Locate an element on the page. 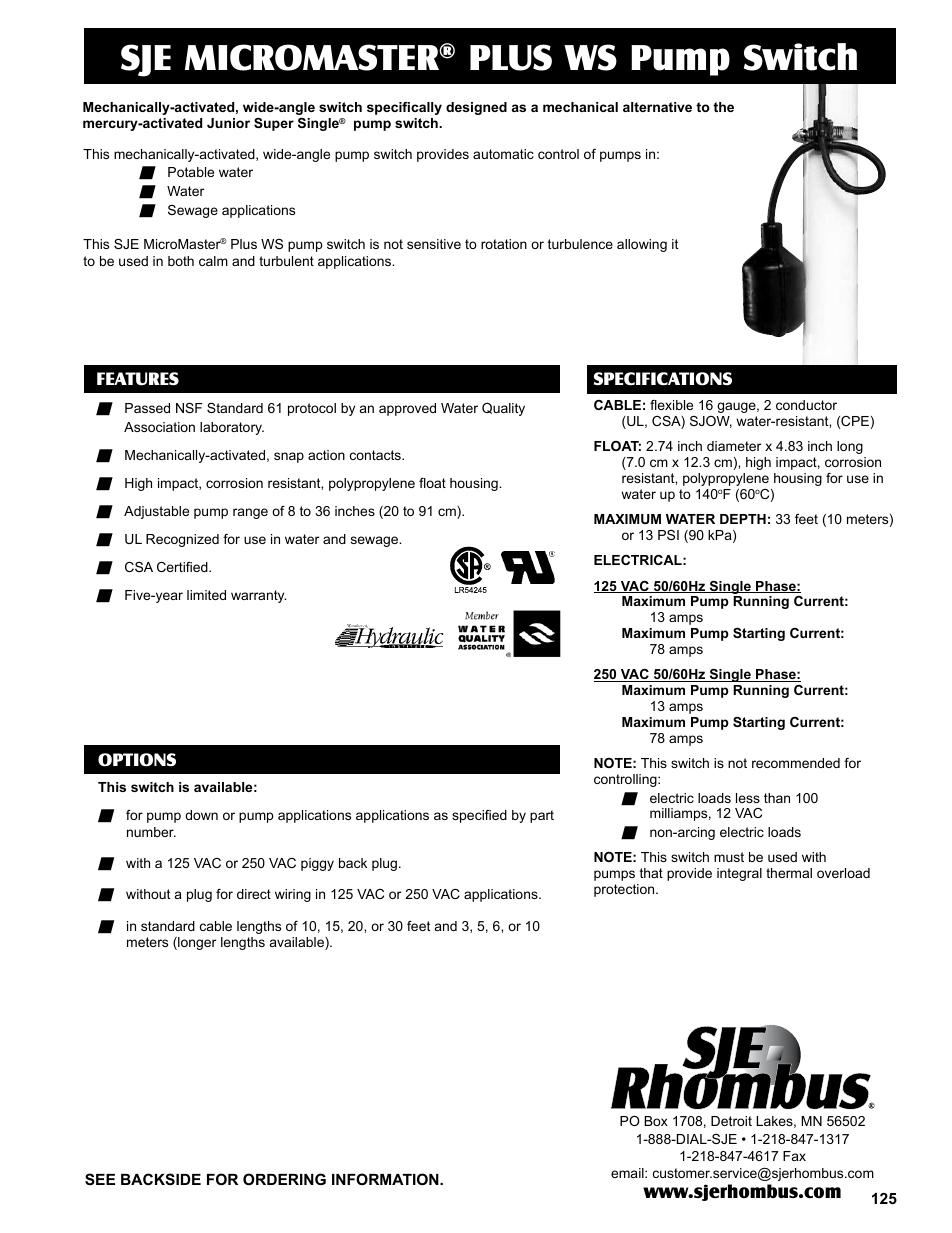 The height and width of the image is (1233, 952). Quality is located at coordinates (503, 409).
